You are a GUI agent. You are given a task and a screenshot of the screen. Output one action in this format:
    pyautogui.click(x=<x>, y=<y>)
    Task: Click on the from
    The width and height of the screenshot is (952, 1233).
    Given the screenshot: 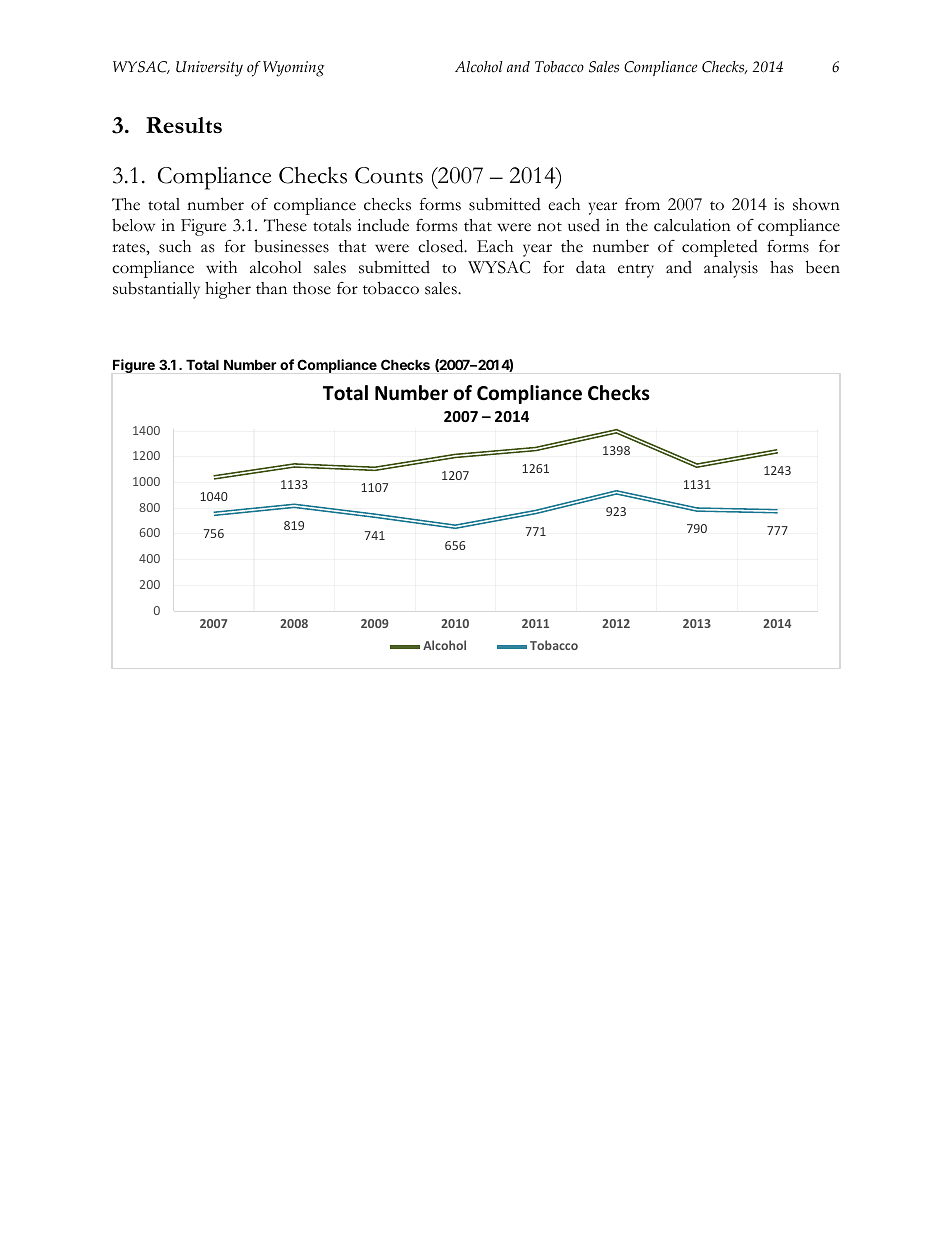 What is the action you would take?
    pyautogui.click(x=642, y=204)
